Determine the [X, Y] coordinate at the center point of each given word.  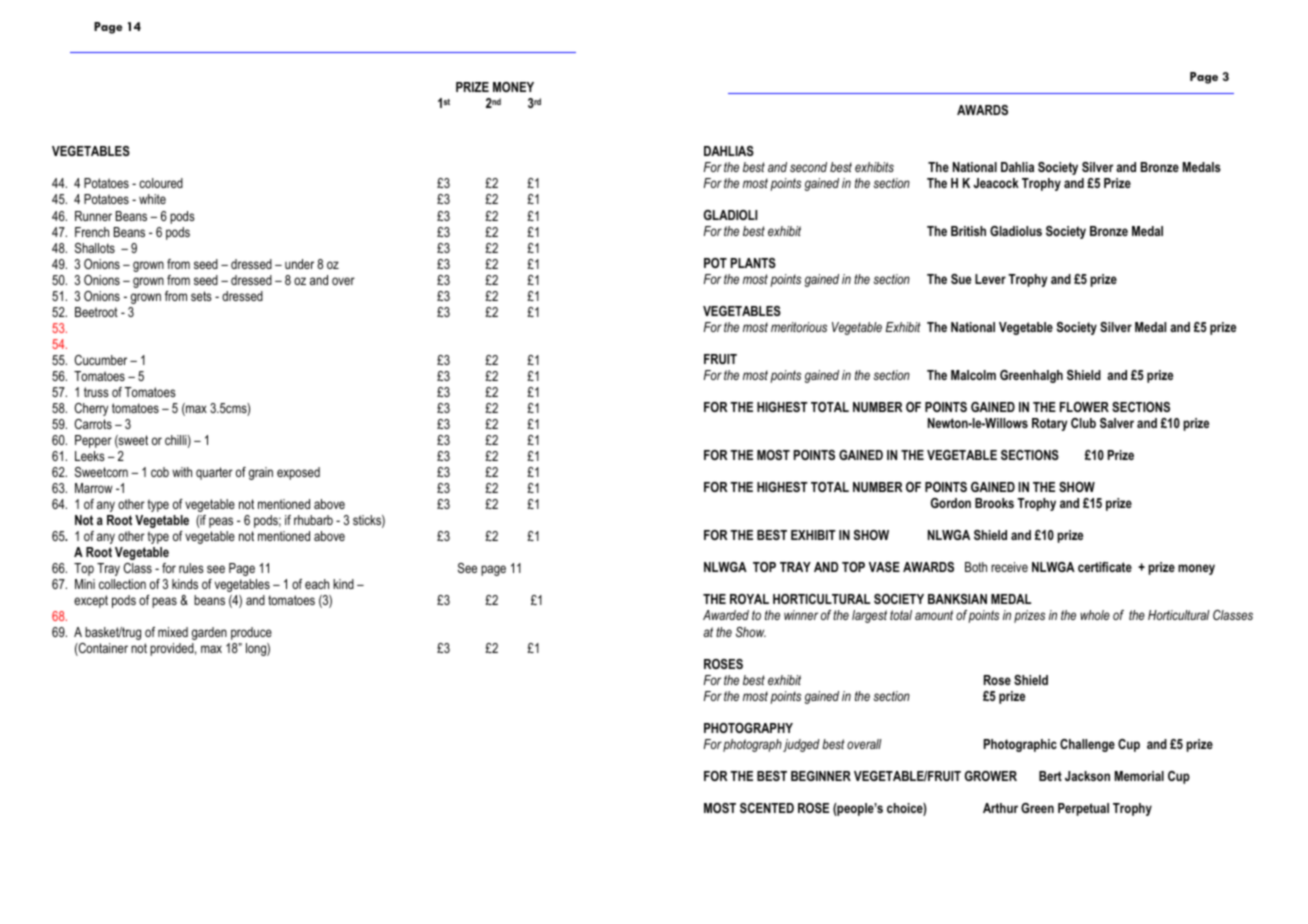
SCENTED [767, 808]
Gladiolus [1016, 231]
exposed [298, 473]
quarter [214, 473]
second [808, 167]
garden [209, 633]
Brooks [994, 503]
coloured [161, 183]
